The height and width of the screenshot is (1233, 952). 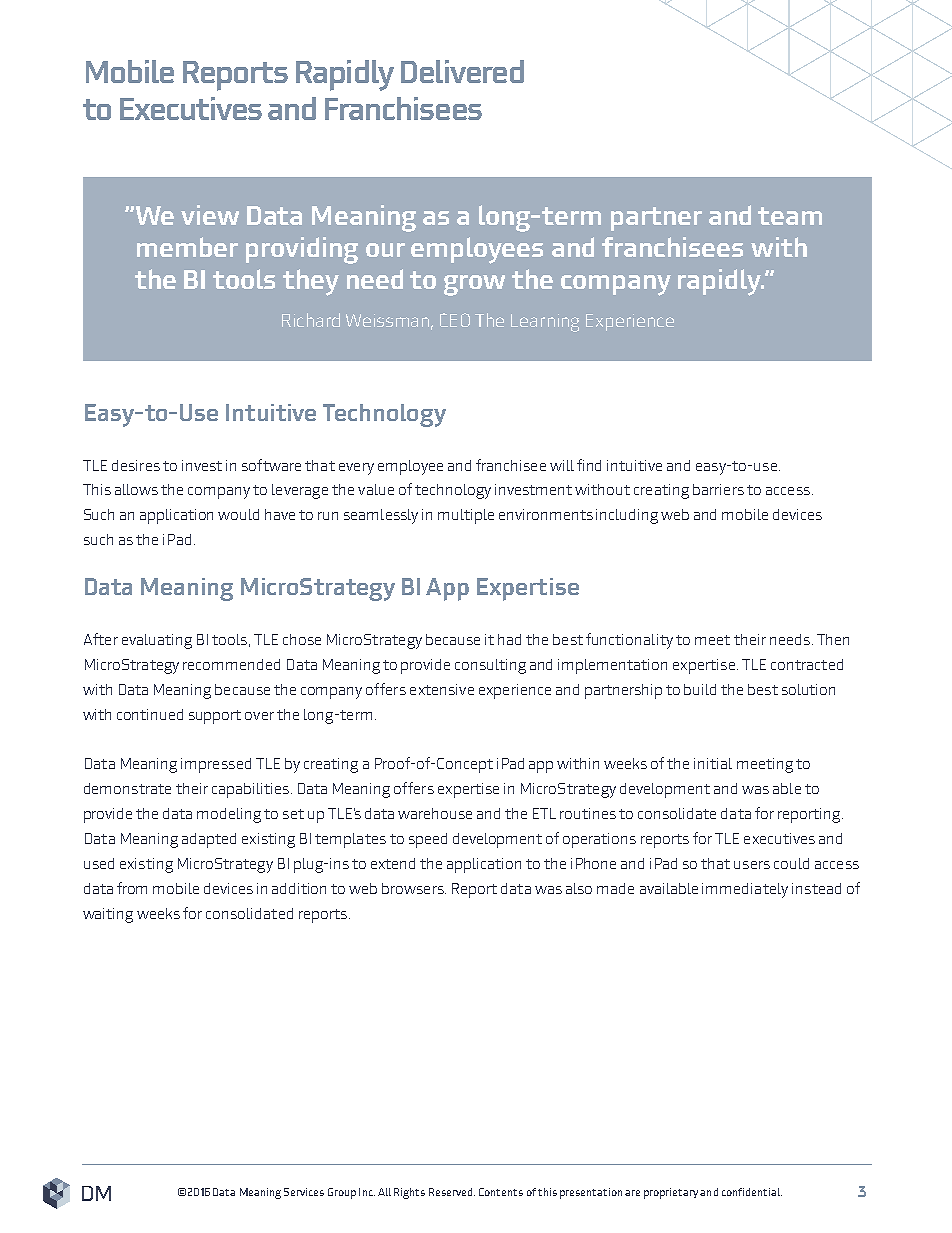 I want to click on Services, so click(x=304, y=1192).
